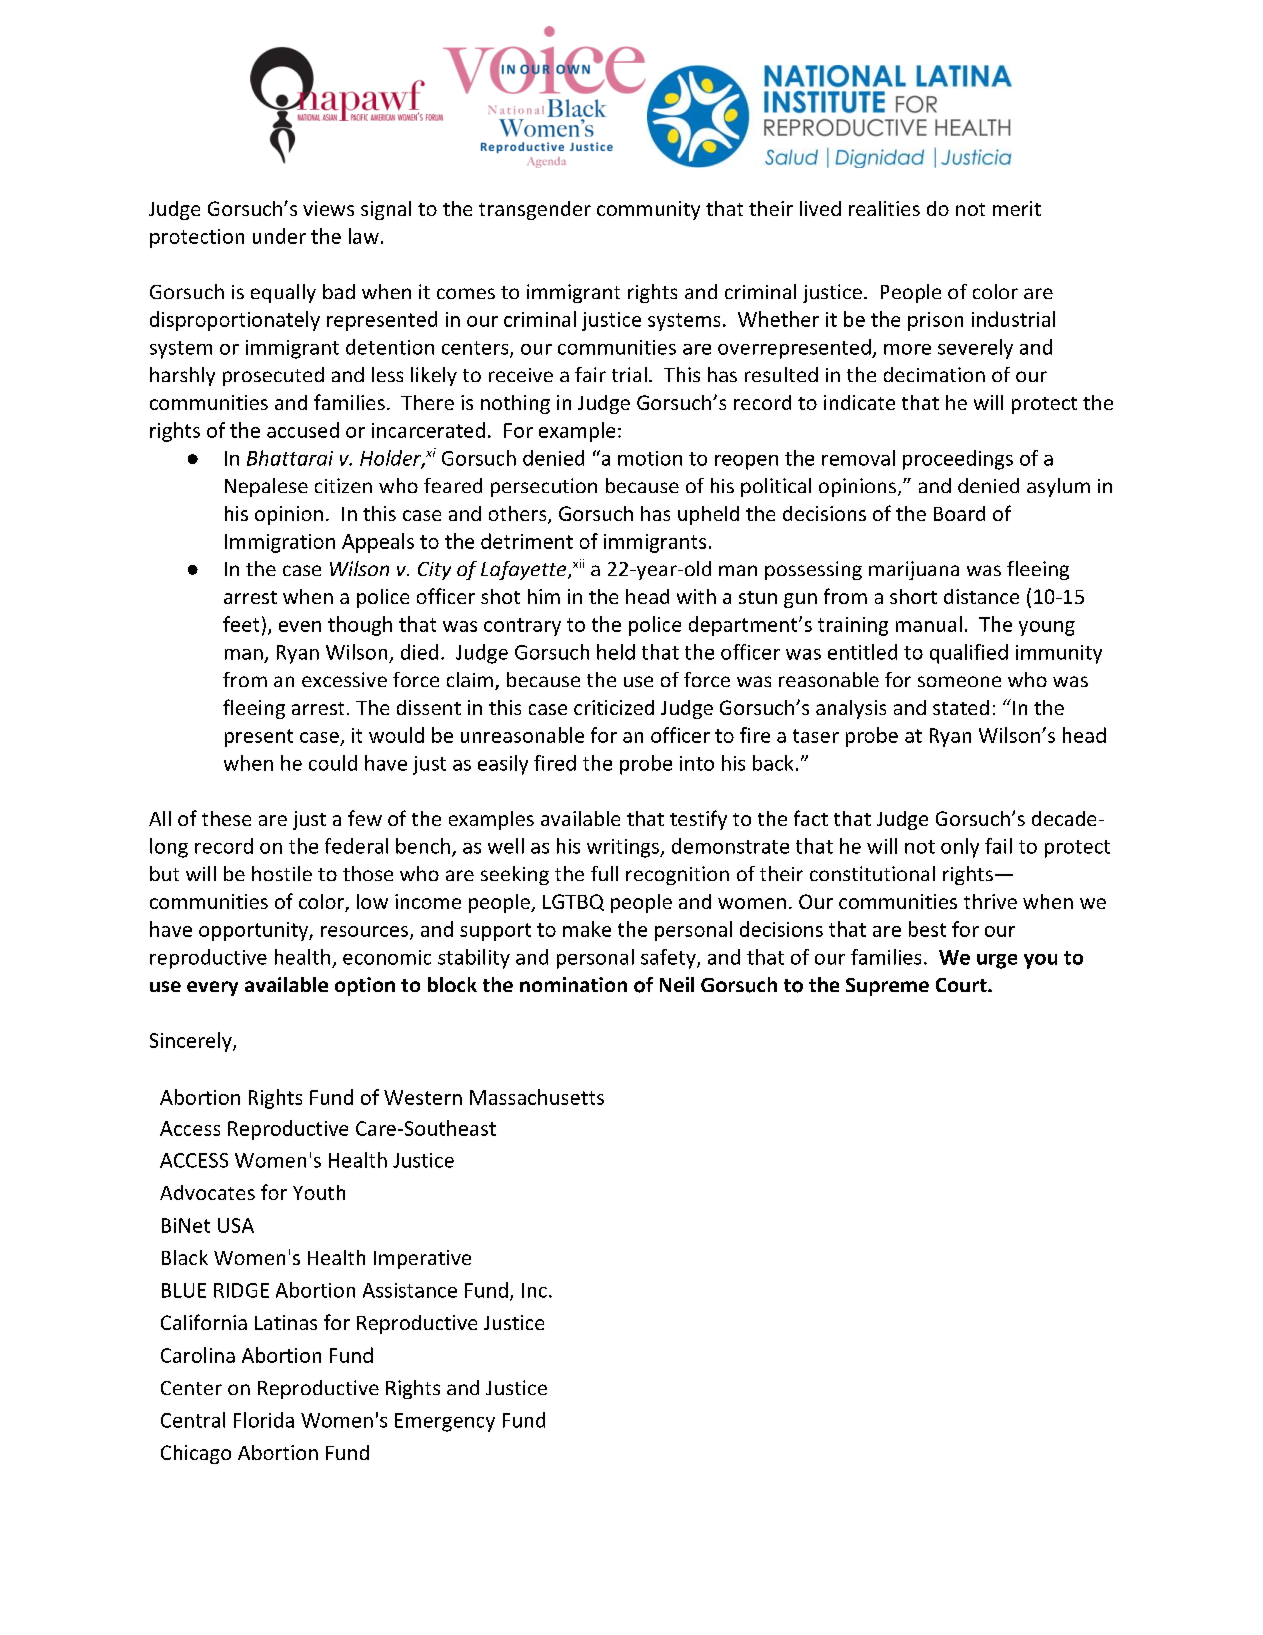 This page has height=1635, width=1263. I want to click on community, so click(648, 210).
